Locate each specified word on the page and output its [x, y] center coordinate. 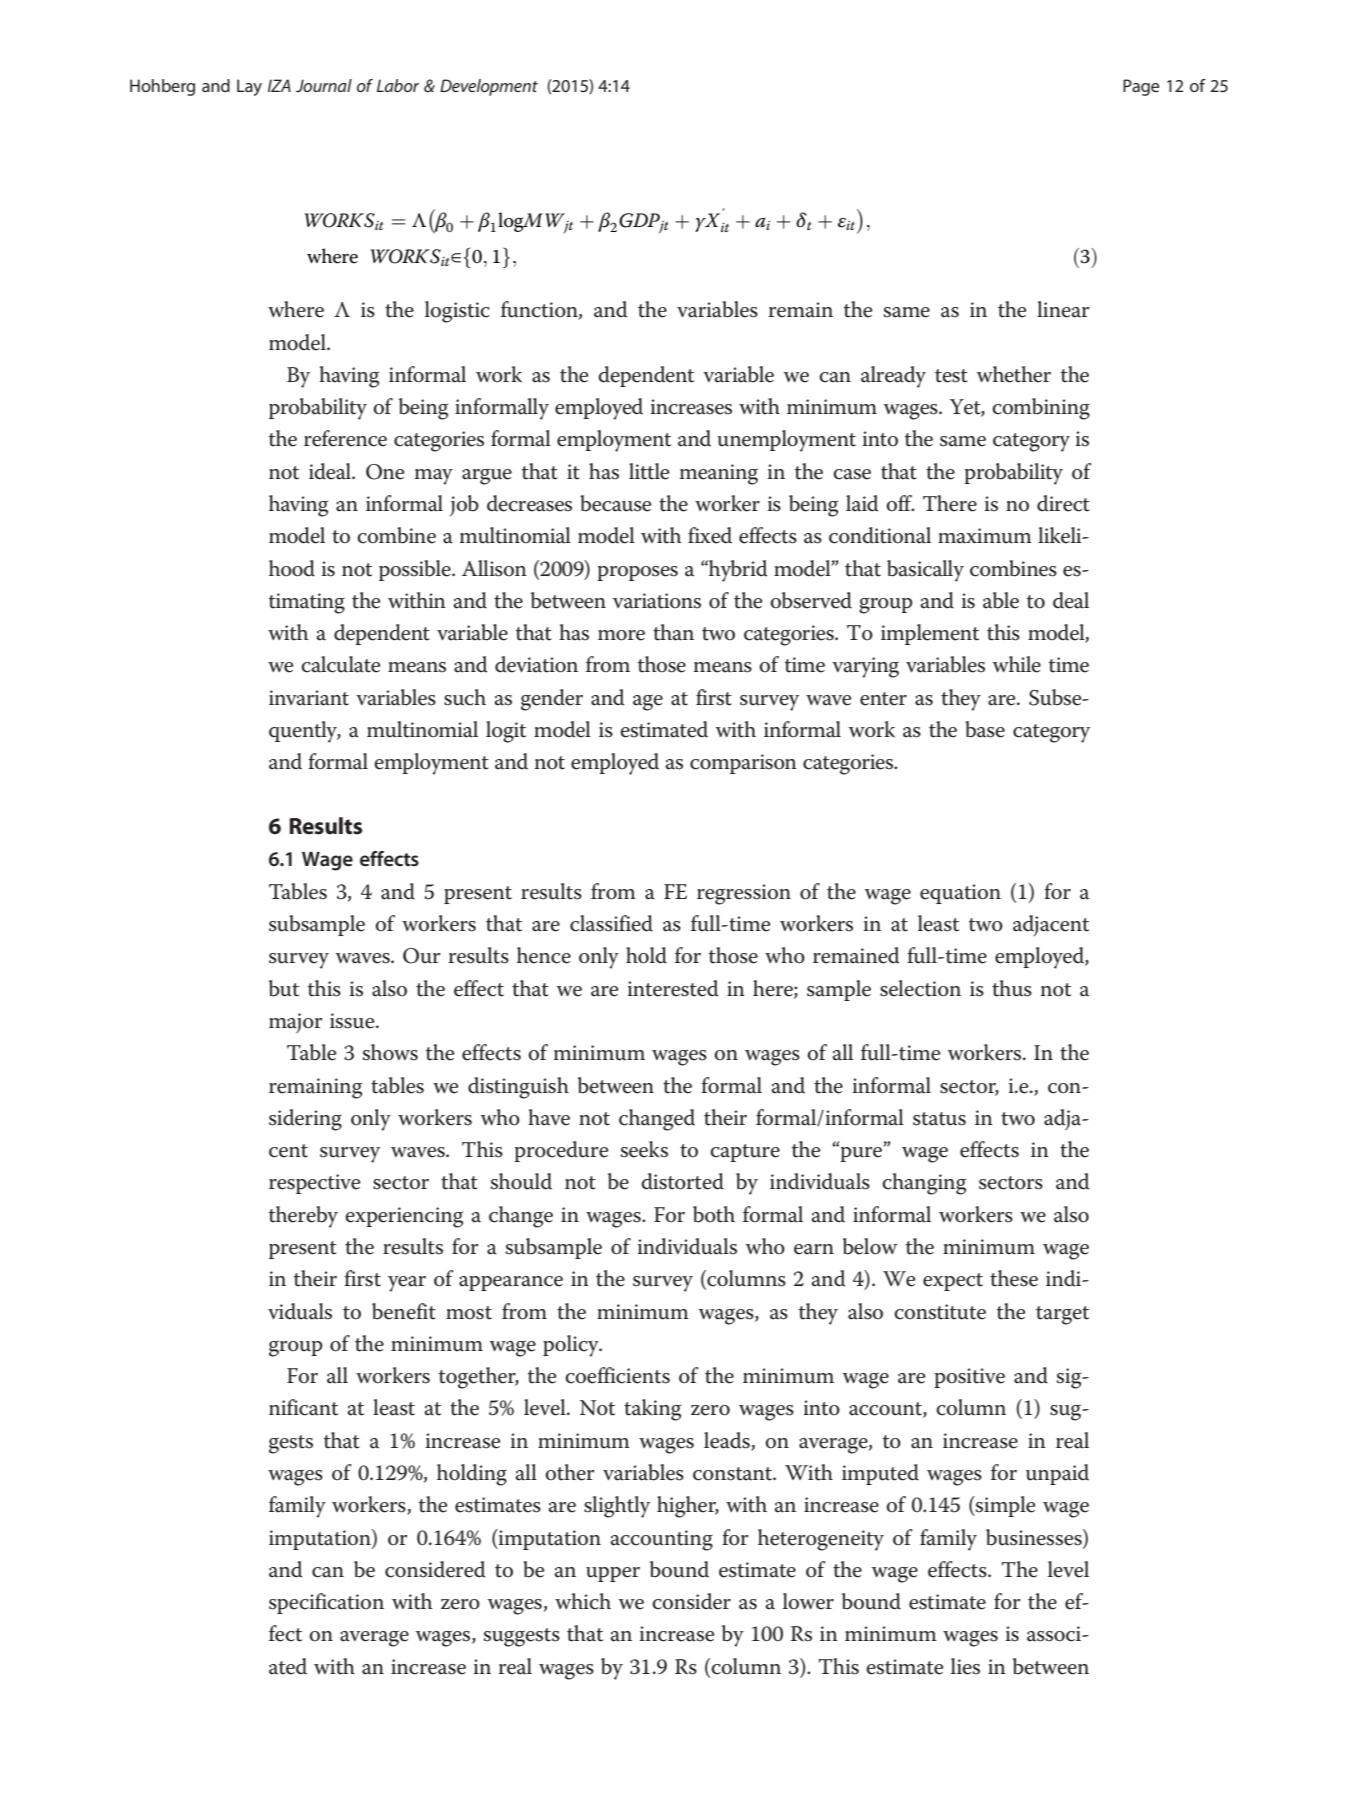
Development [489, 87]
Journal [324, 85]
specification [326, 1603]
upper [613, 1574]
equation [960, 894]
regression [744, 894]
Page [1141, 87]
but [284, 988]
